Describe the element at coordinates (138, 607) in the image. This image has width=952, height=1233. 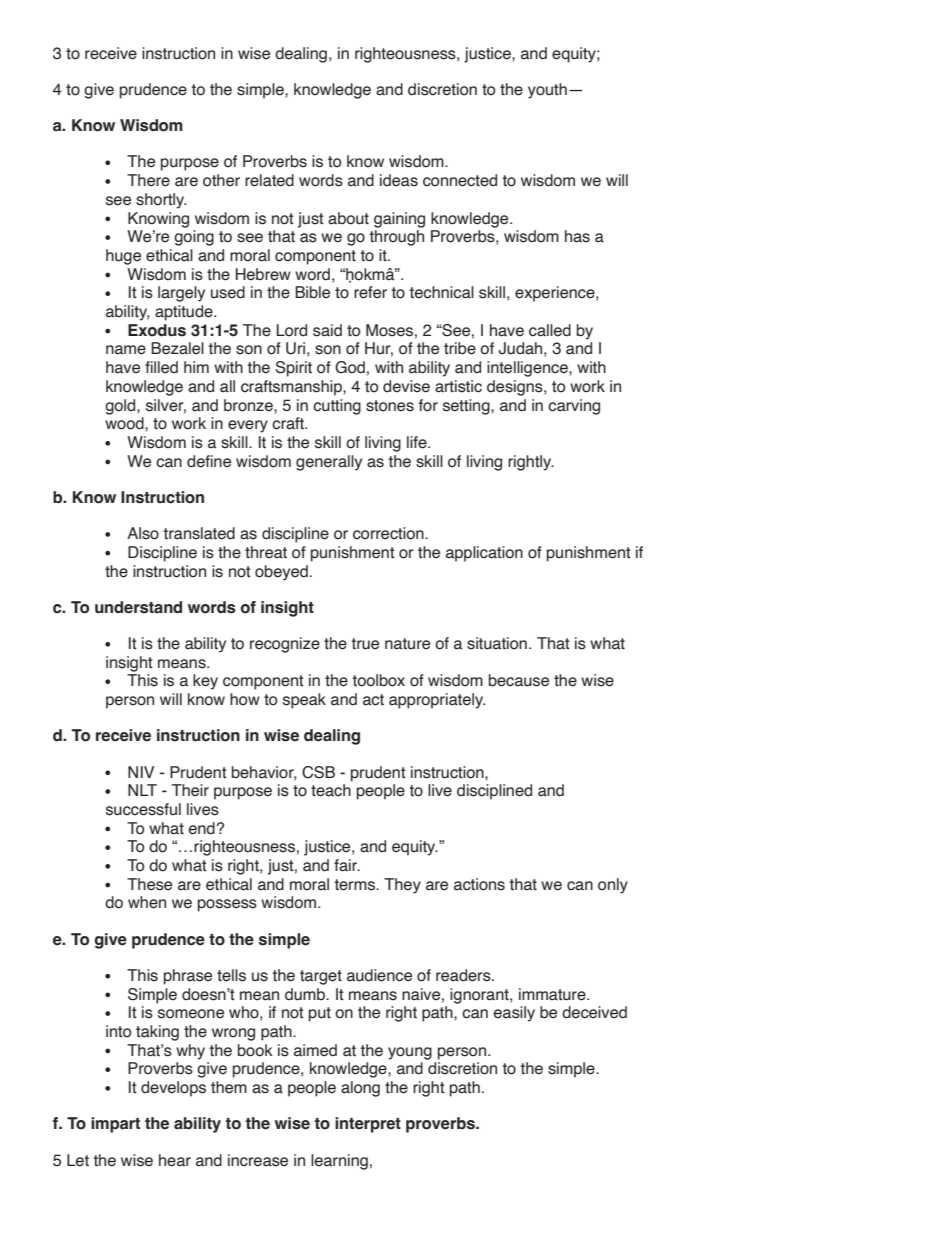
I see `understand` at that location.
